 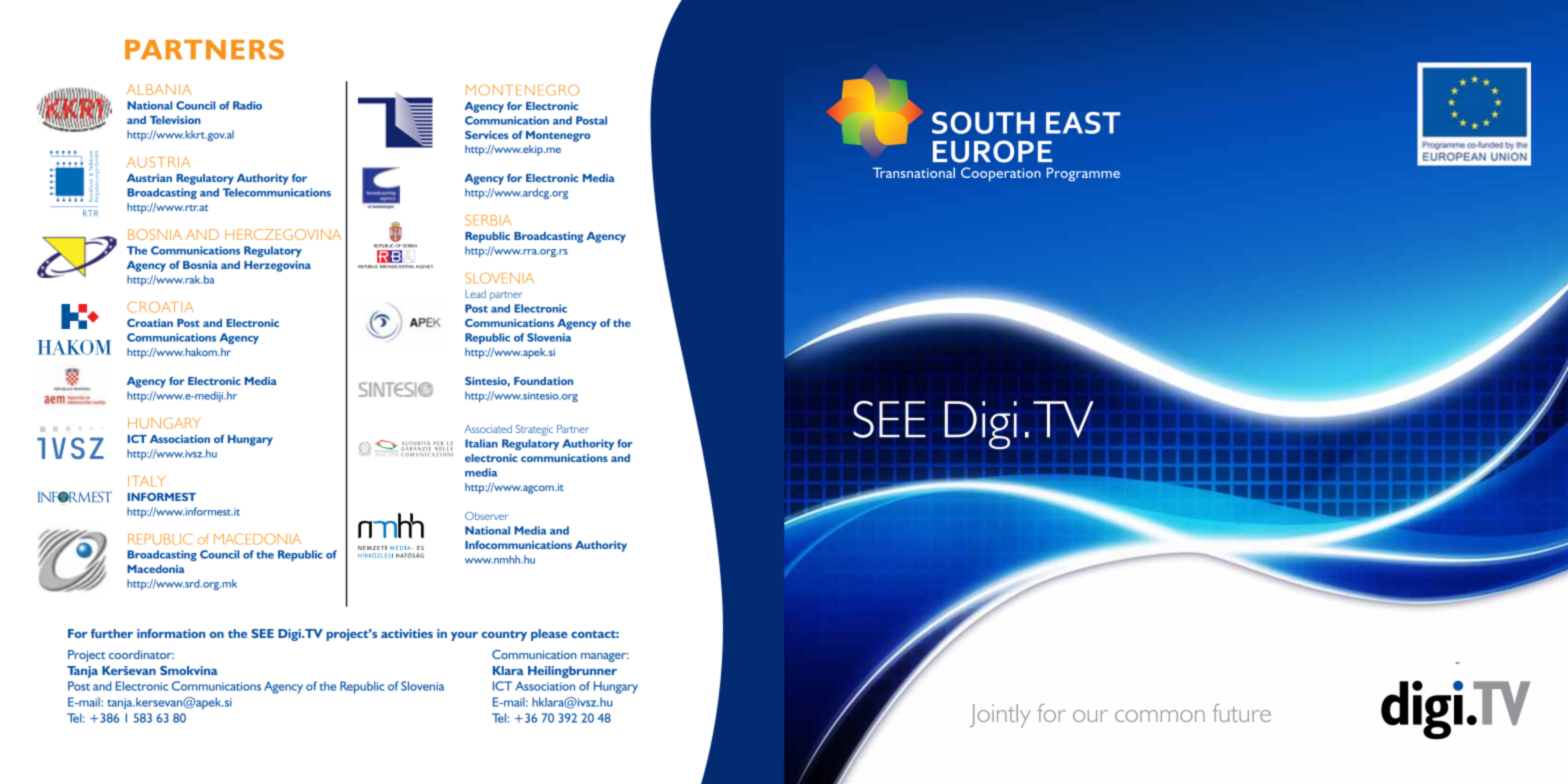 What do you see at coordinates (487, 135) in the document?
I see `Services` at bounding box center [487, 135].
